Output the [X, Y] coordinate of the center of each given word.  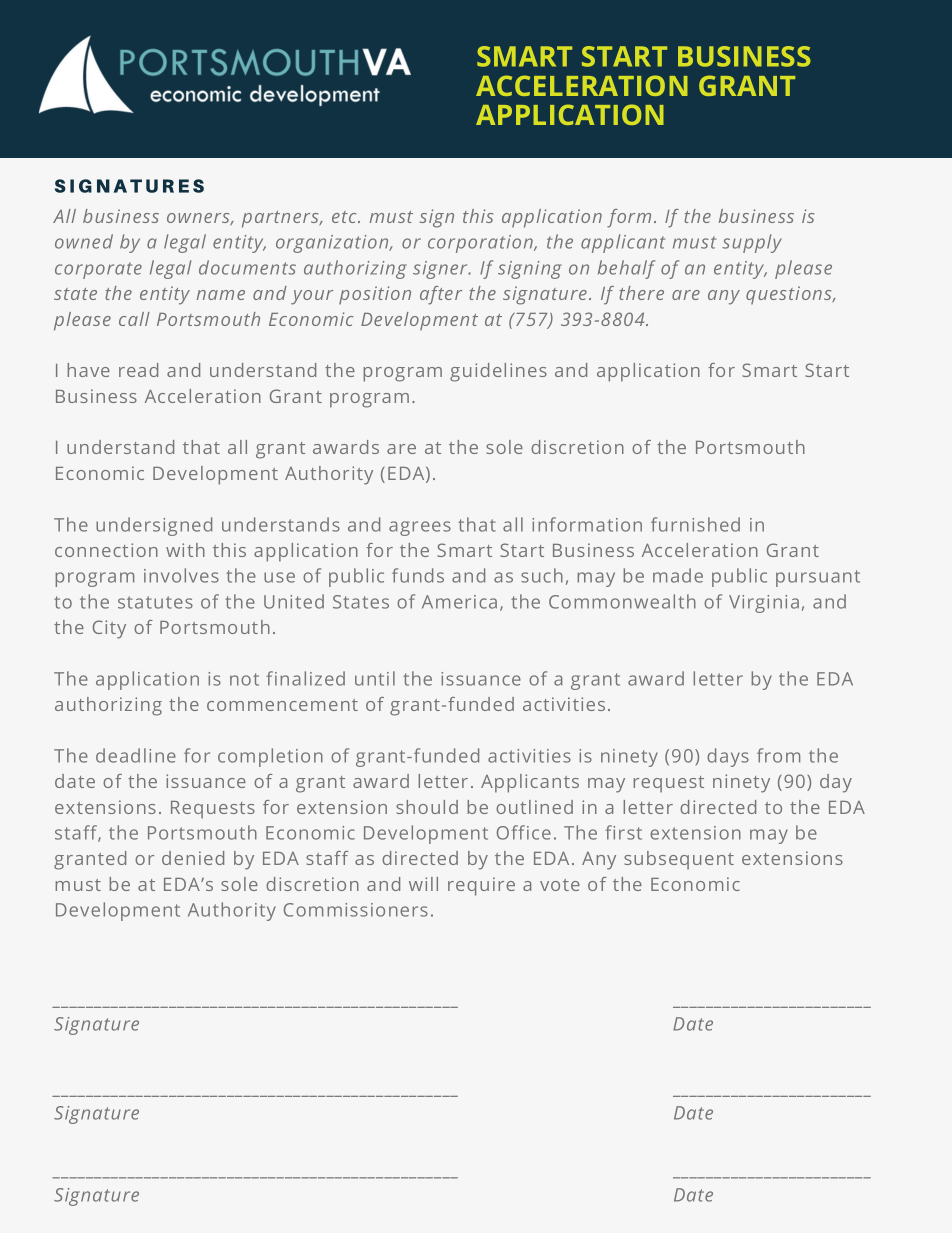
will [423, 884]
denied [193, 858]
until [375, 678]
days [728, 757]
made [678, 575]
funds [418, 575]
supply [752, 243]
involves [181, 575]
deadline [136, 755]
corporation [481, 244]
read [138, 370]
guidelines [498, 372]
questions [790, 295]
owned [84, 241]
